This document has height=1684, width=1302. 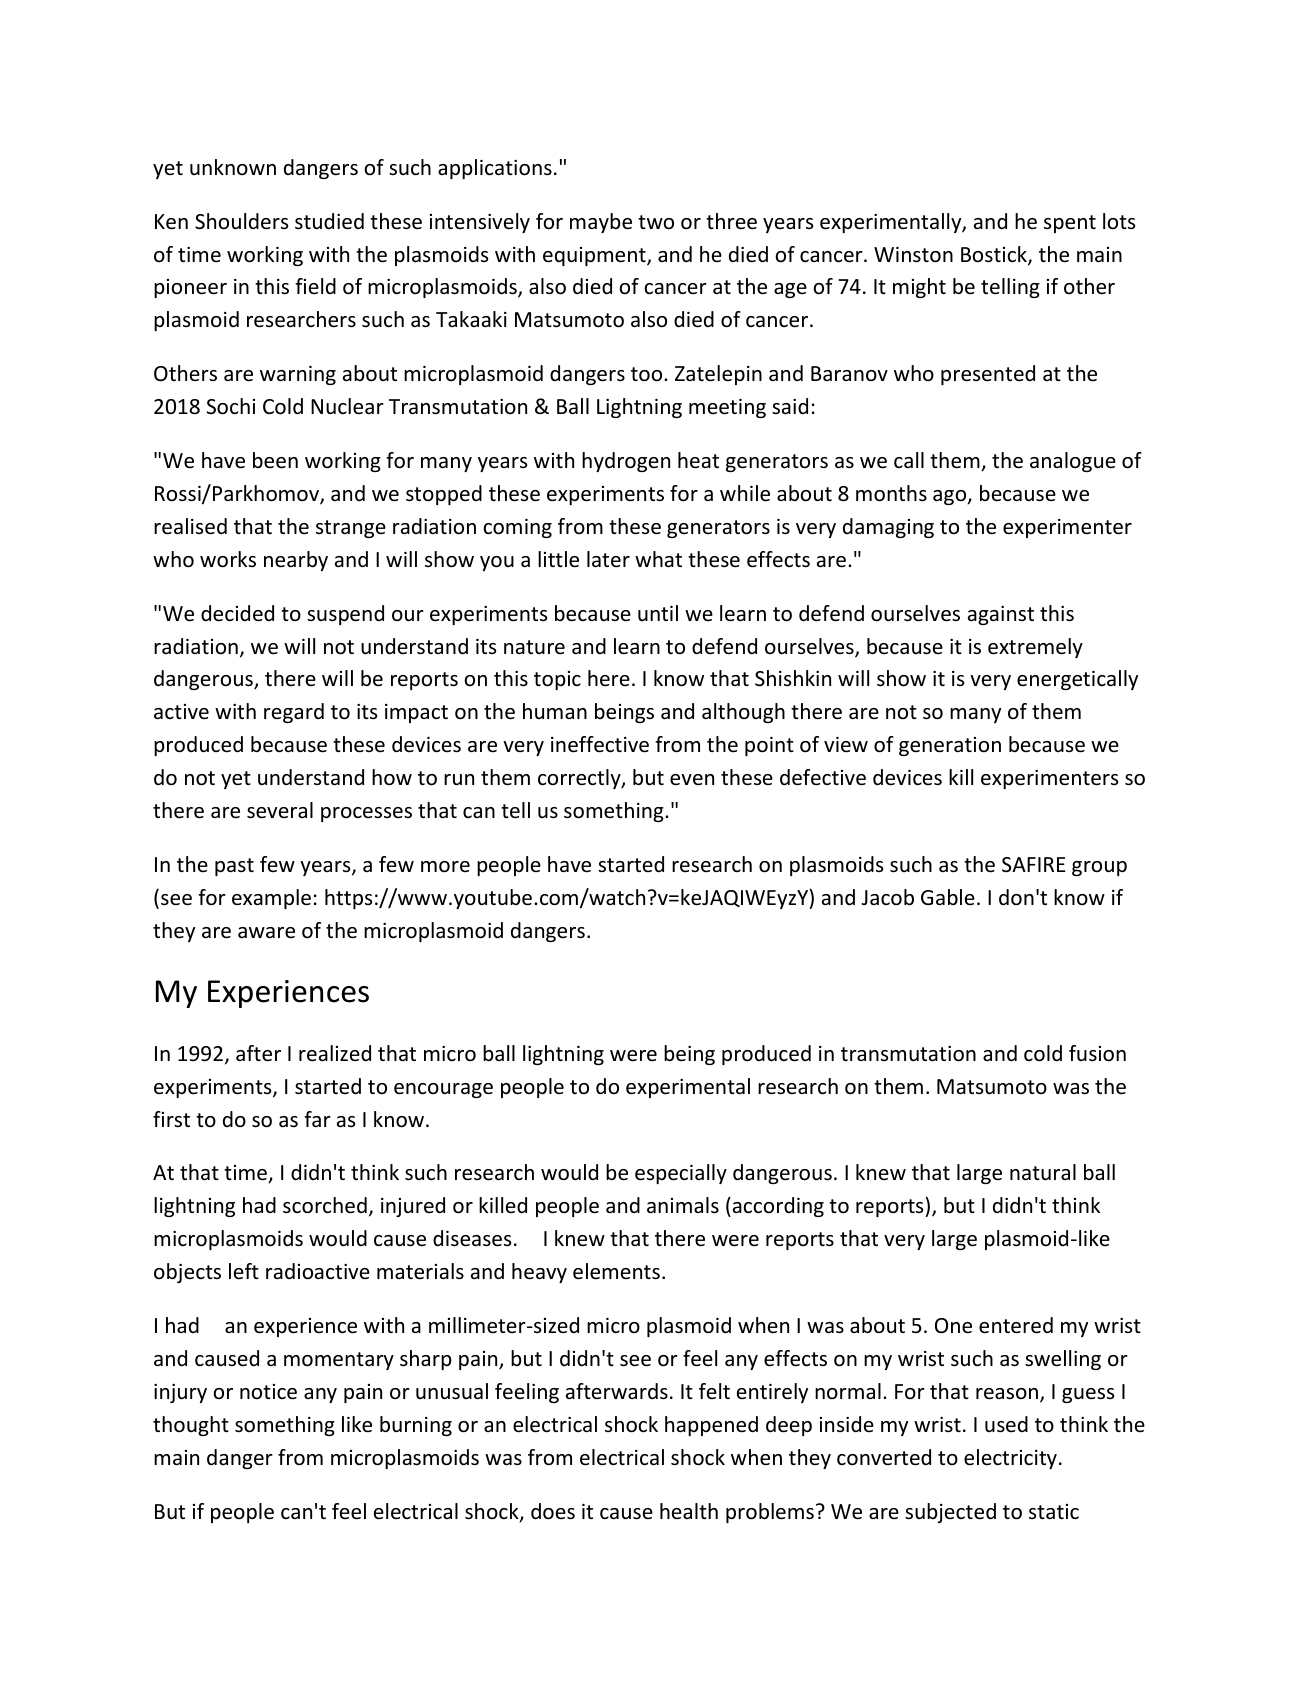 What do you see at coordinates (280, 810) in the document?
I see `several` at bounding box center [280, 810].
